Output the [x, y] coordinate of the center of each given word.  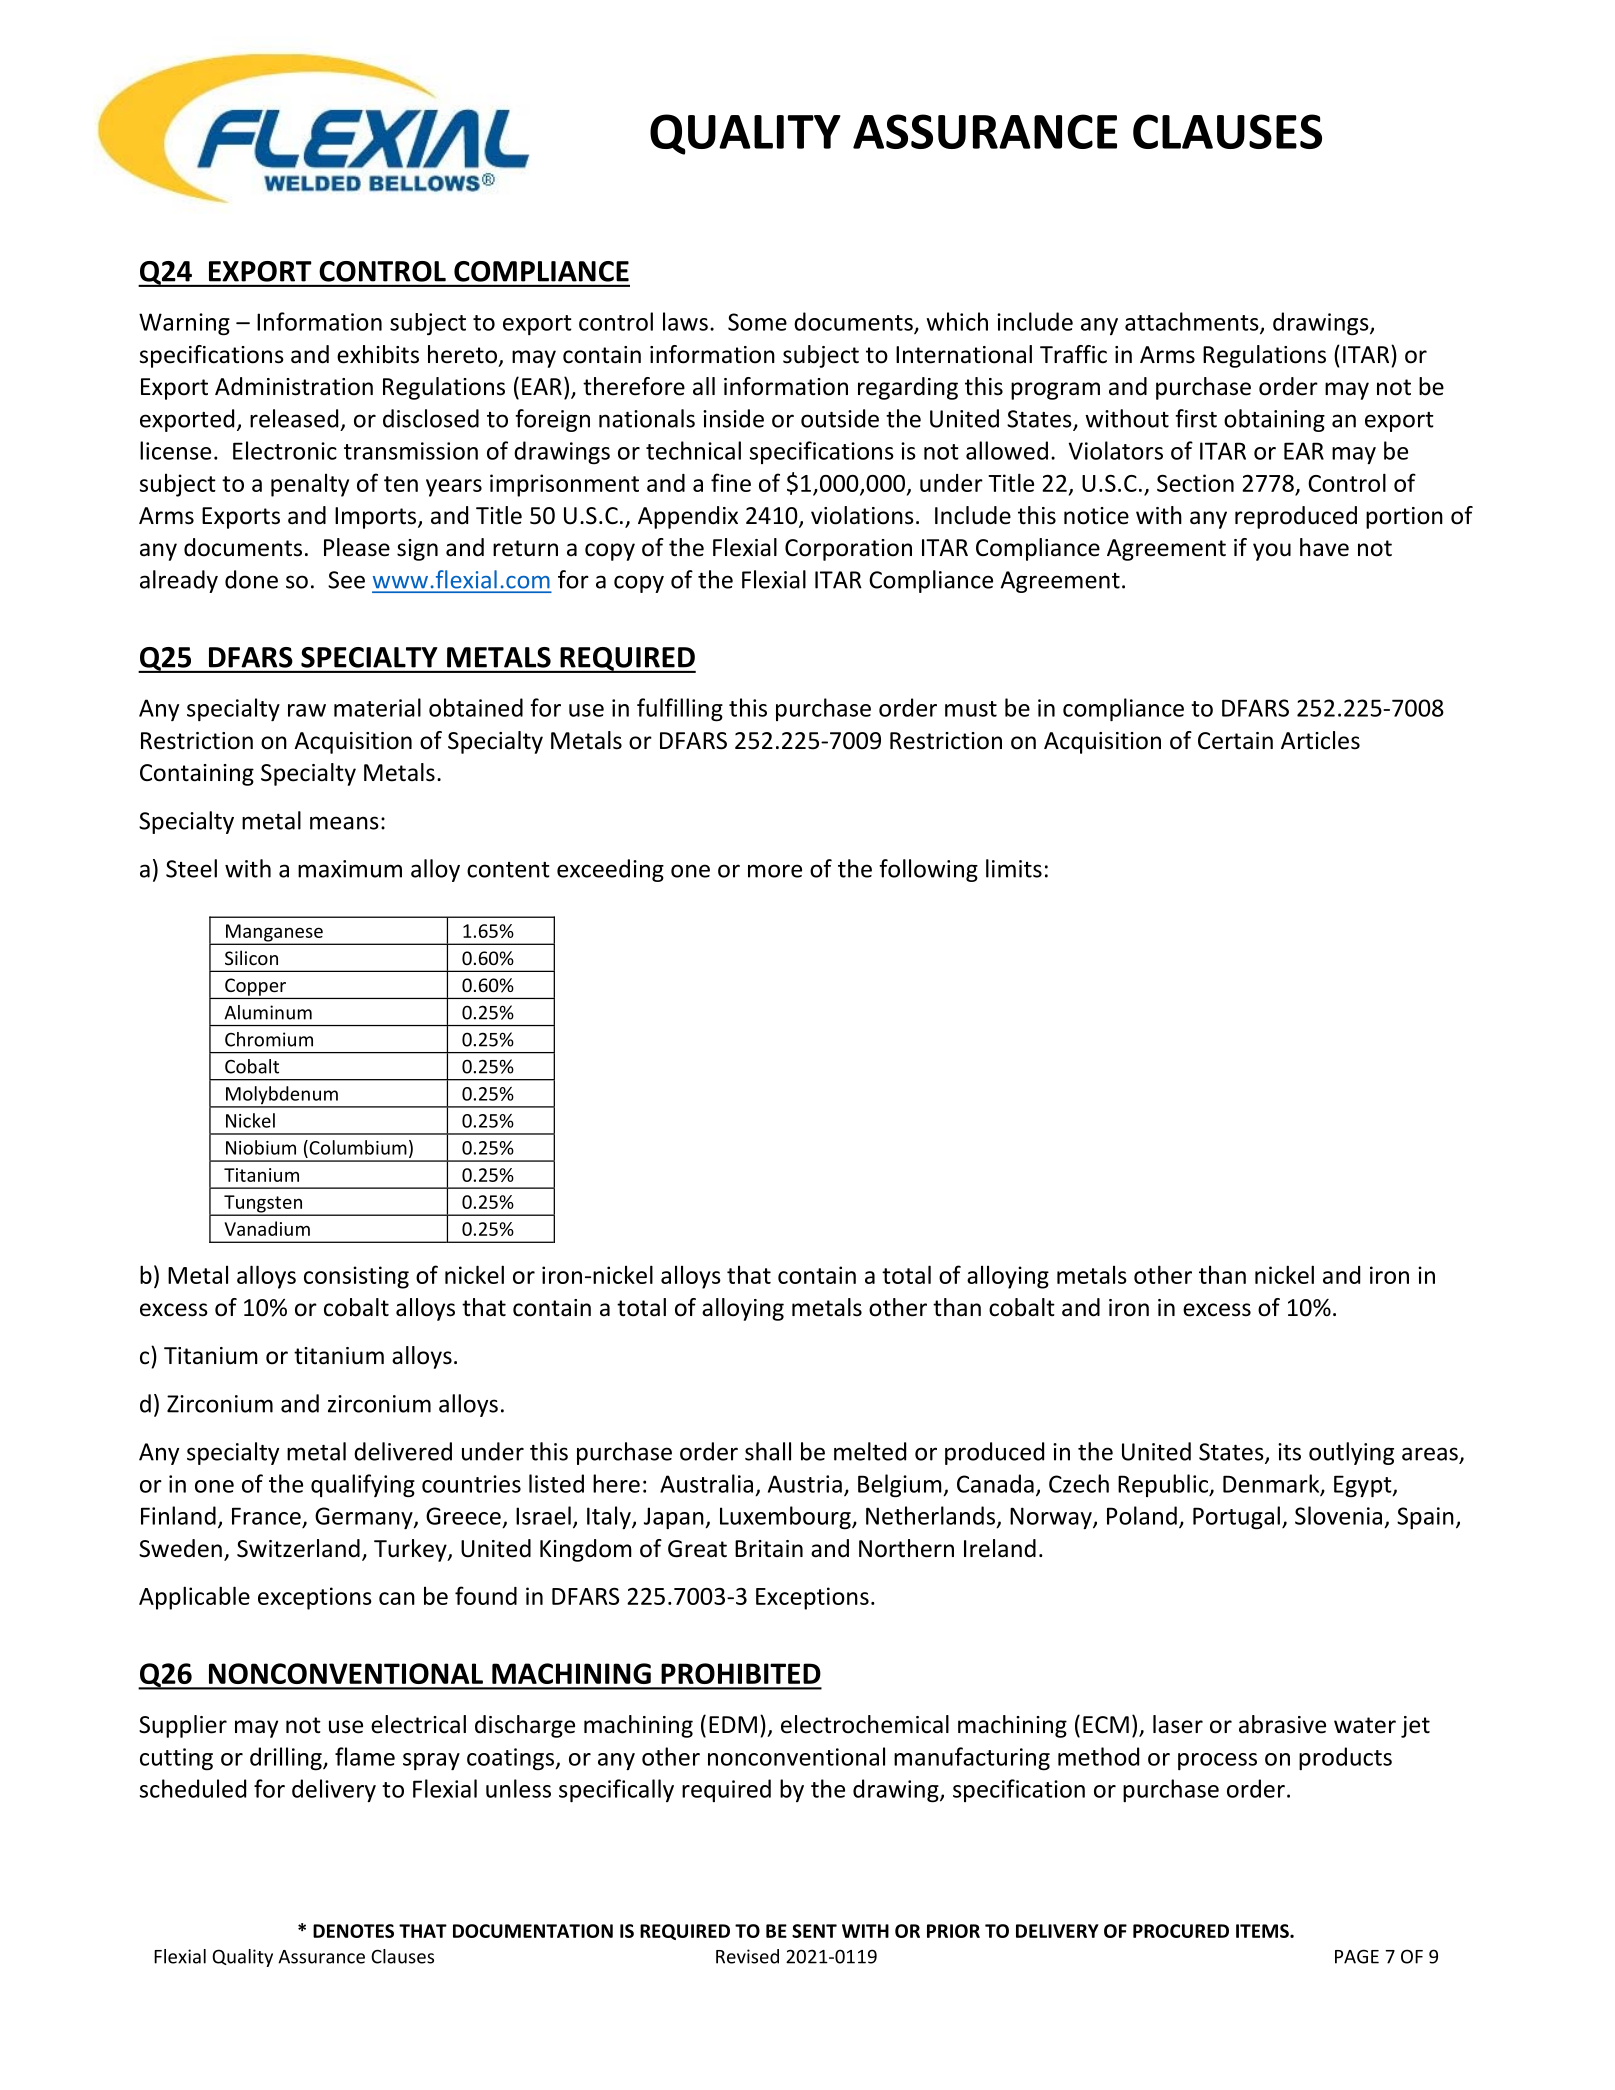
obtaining [1274, 420]
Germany [365, 1518]
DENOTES [353, 1931]
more [775, 871]
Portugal [1236, 1518]
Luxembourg [786, 1518]
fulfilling [680, 710]
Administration [294, 386]
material [377, 707]
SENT [814, 1931]
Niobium [261, 1147]
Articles [1320, 740]
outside [840, 418]
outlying [1351, 1453]
